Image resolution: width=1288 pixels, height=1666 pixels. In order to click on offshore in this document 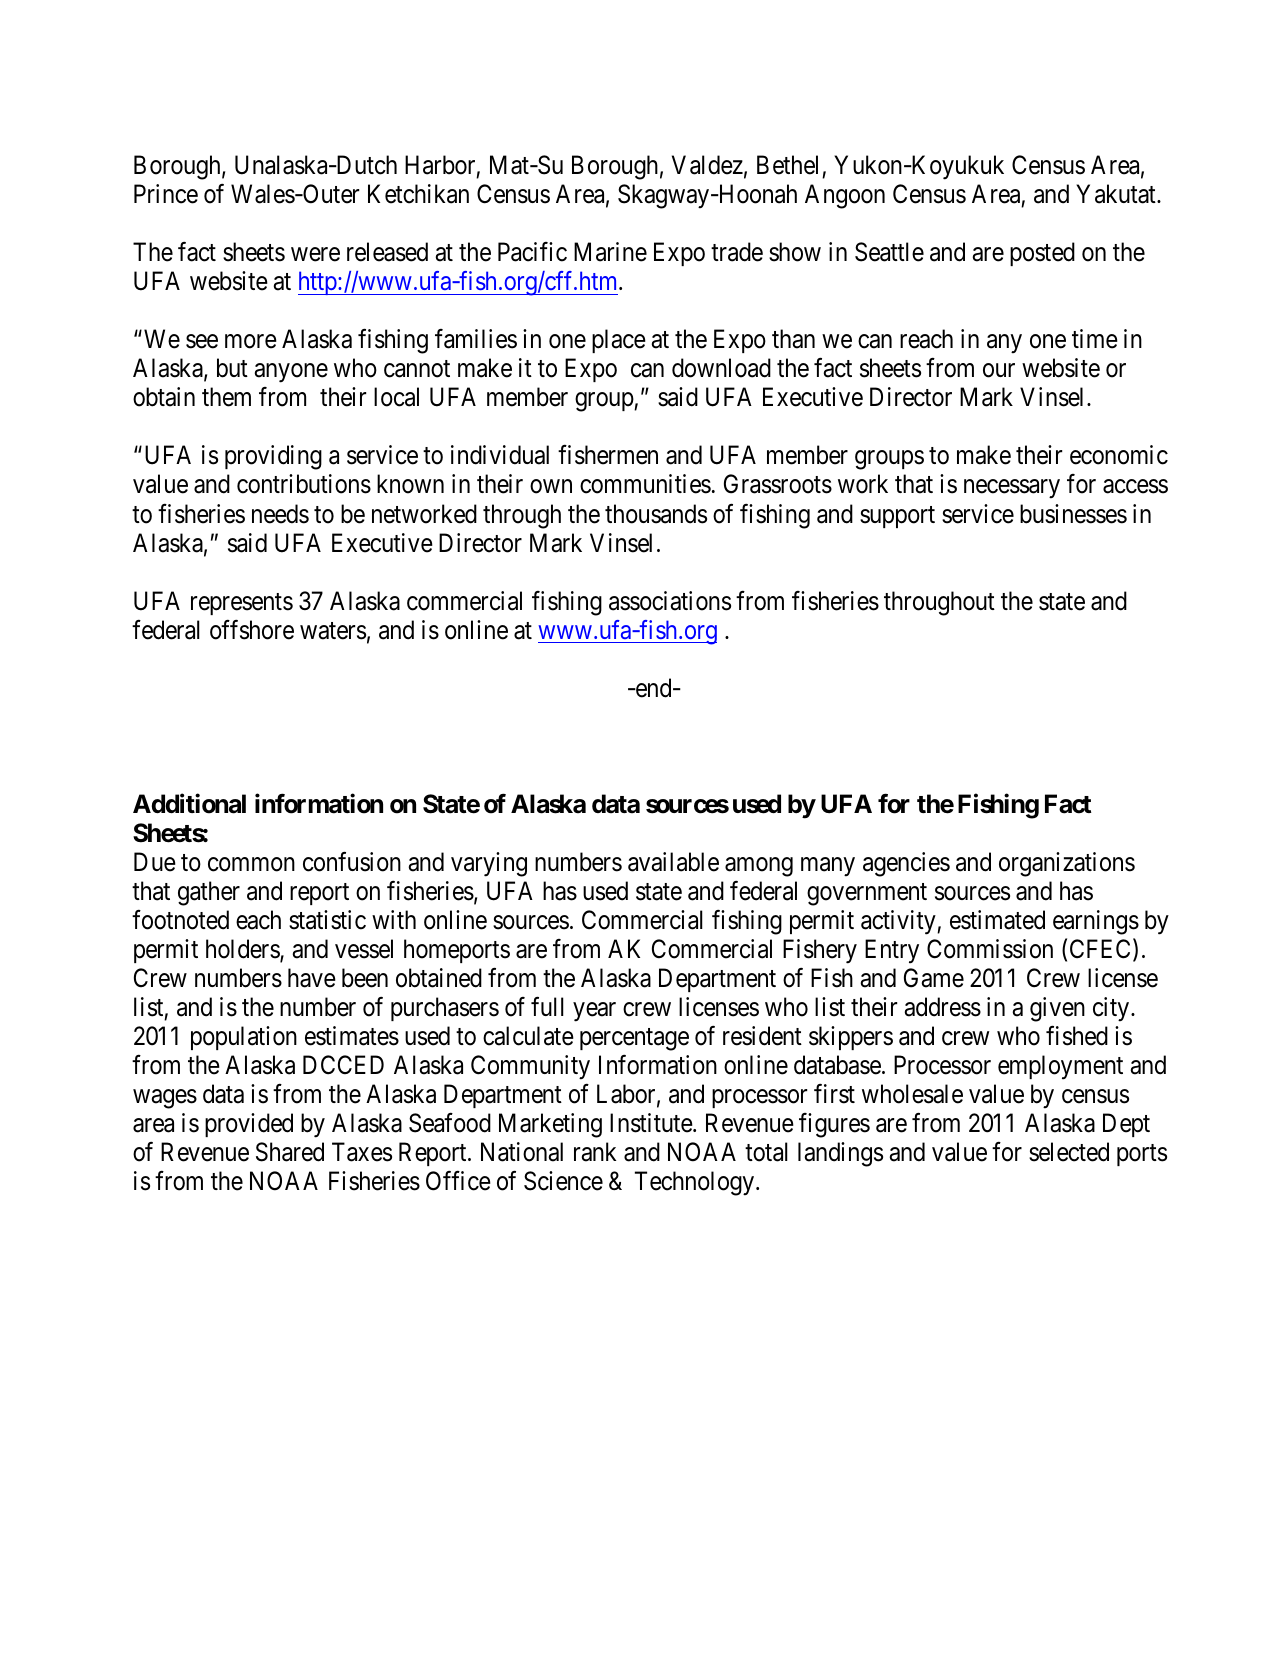, I will do `click(252, 629)`.
